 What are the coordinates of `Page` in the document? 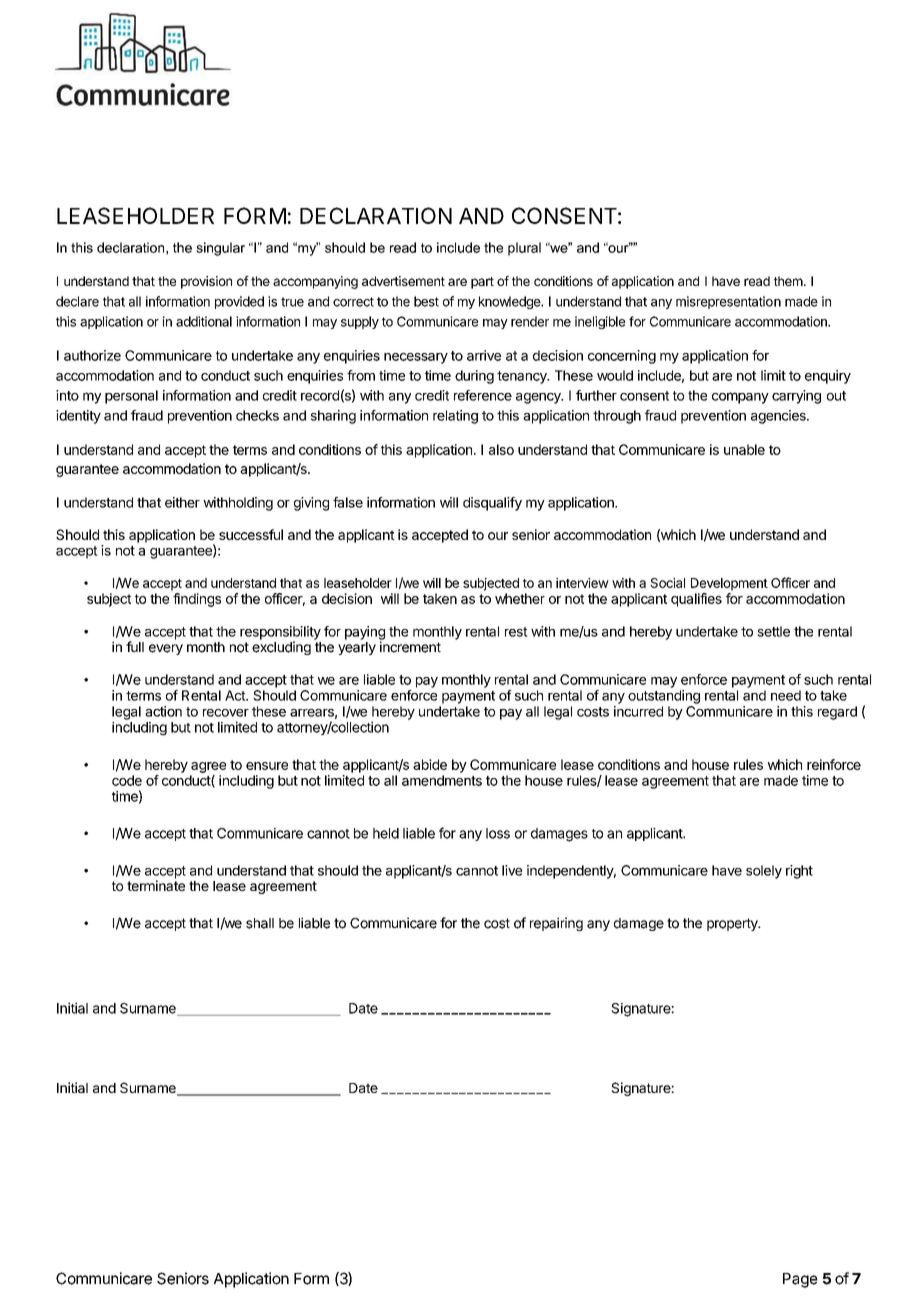 It's located at (800, 1280).
